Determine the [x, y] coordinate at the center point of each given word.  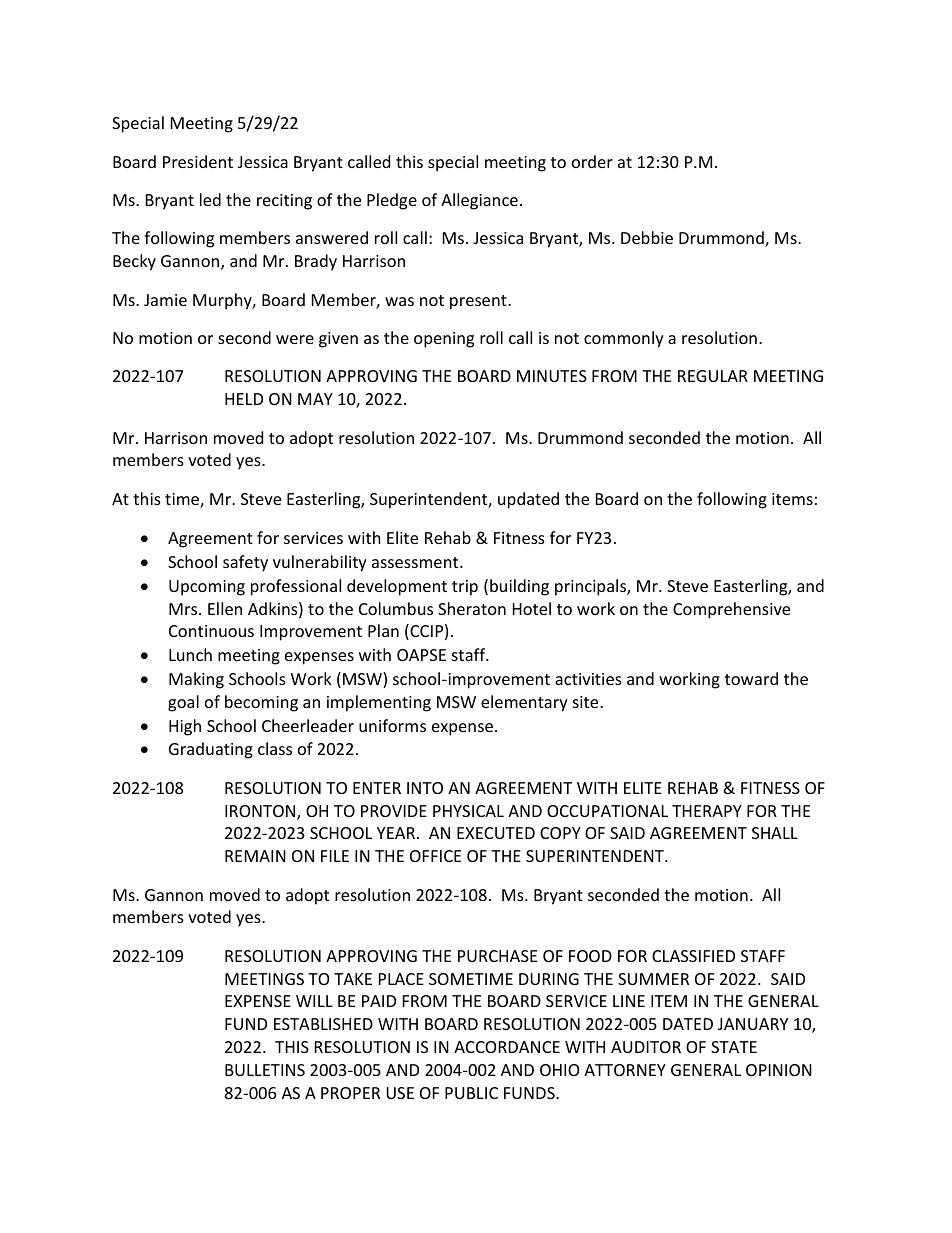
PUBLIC [471, 1093]
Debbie [647, 237]
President [198, 161]
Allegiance [479, 201]
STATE [734, 1047]
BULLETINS [265, 1070]
